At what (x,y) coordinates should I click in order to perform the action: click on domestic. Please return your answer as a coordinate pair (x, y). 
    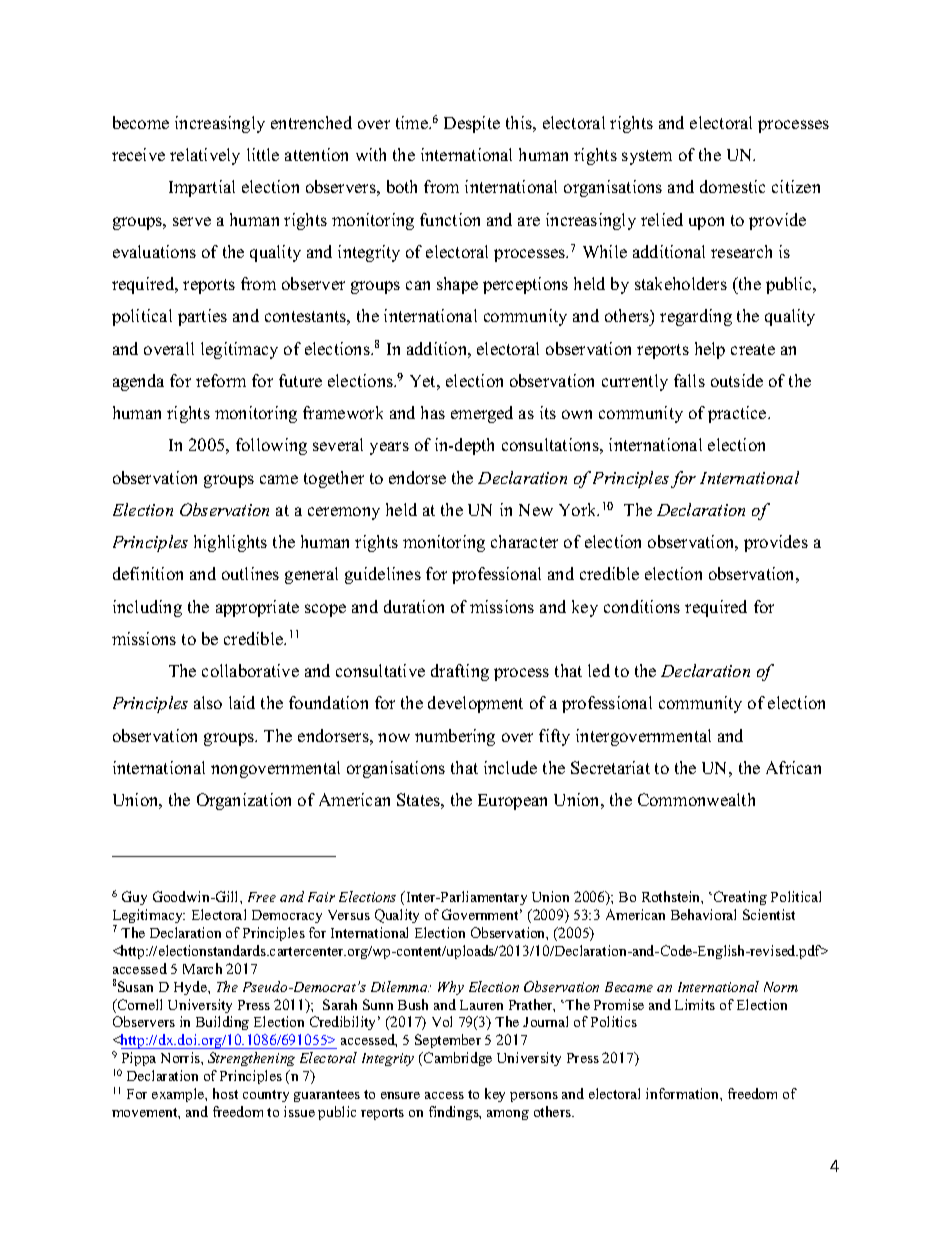
    Looking at the image, I should click on (732, 186).
